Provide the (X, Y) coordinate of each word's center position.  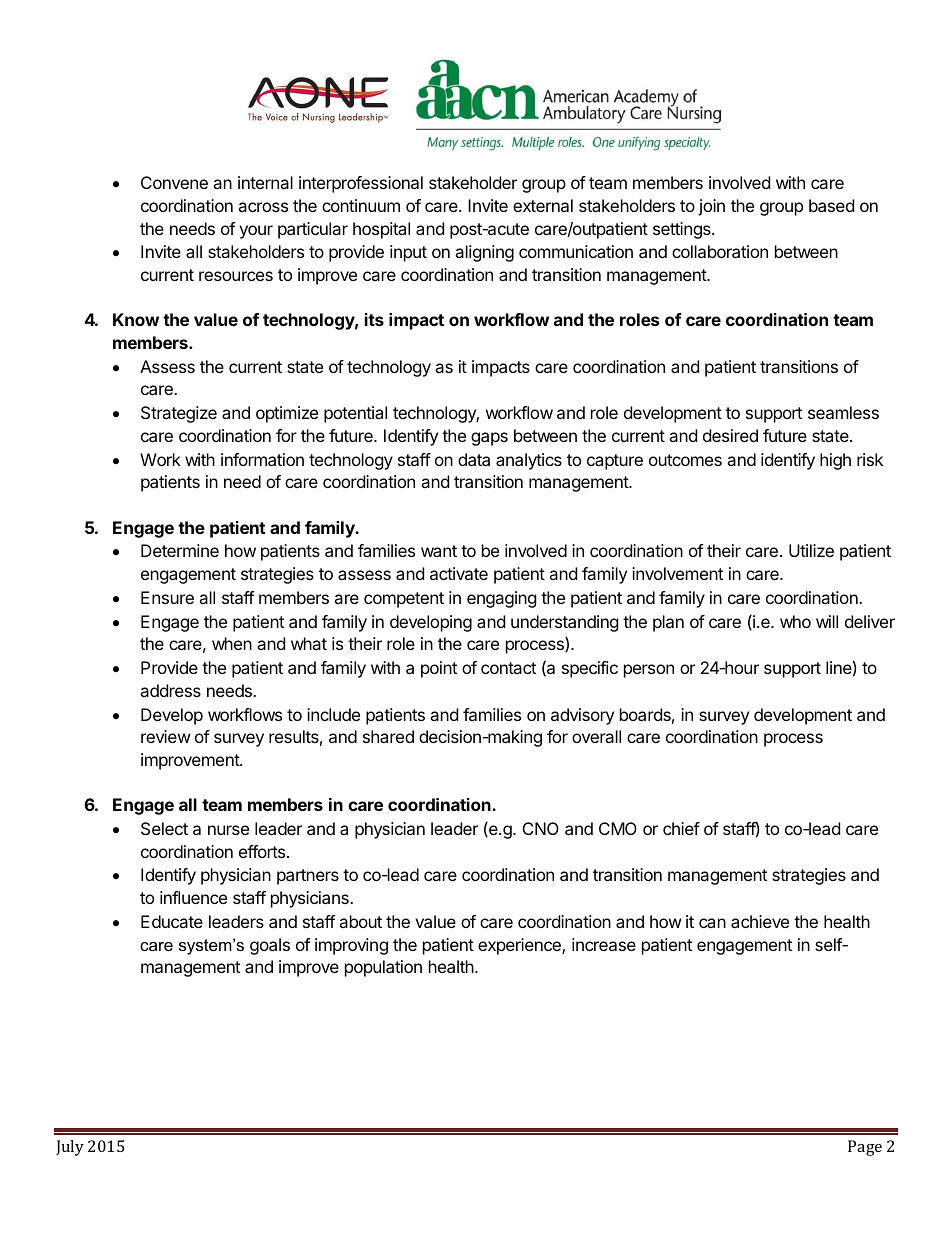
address (170, 690)
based (831, 205)
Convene (174, 182)
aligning (484, 253)
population (383, 968)
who (795, 621)
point (439, 669)
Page (865, 1148)
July (70, 1148)
